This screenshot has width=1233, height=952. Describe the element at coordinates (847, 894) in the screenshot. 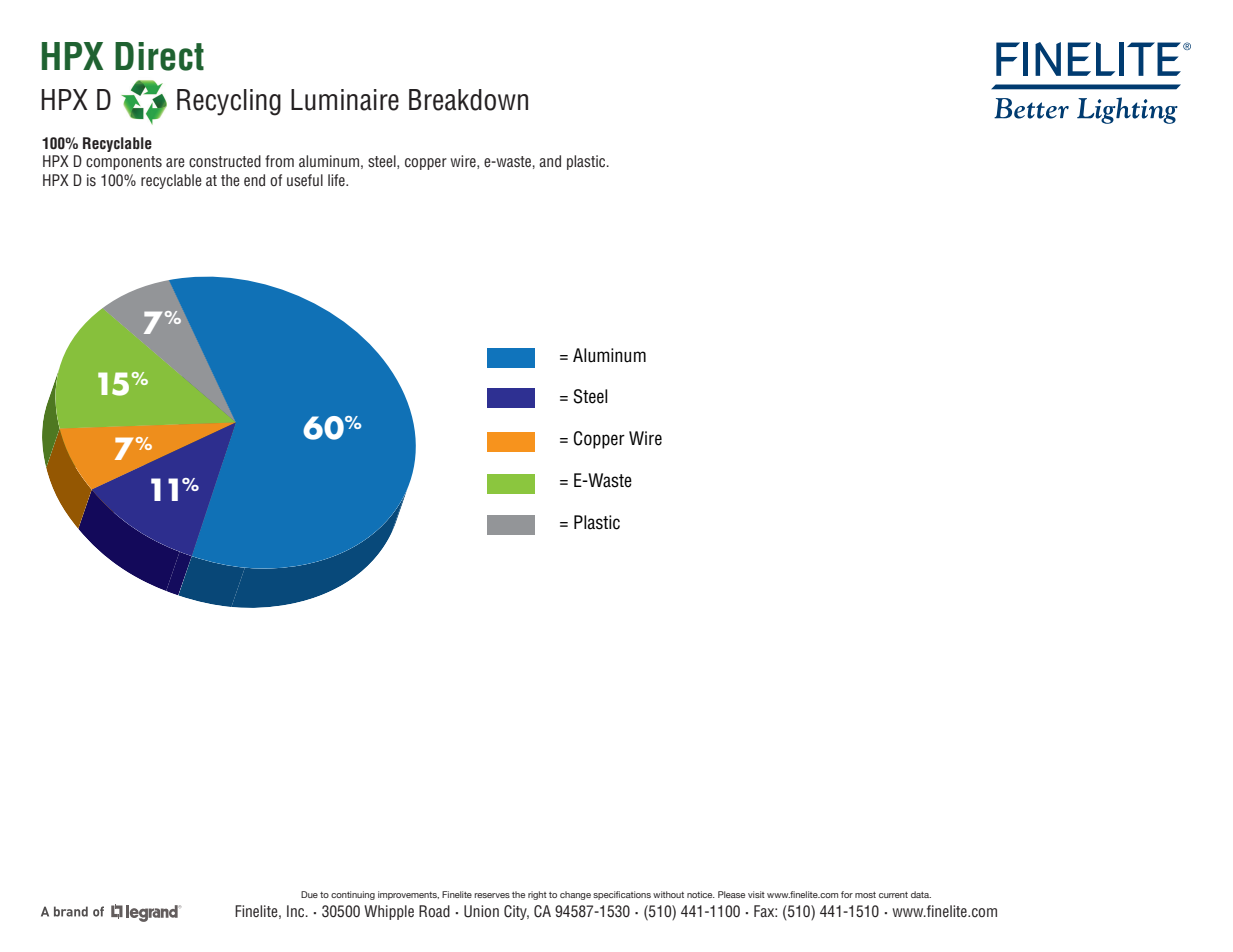

I see `for` at that location.
